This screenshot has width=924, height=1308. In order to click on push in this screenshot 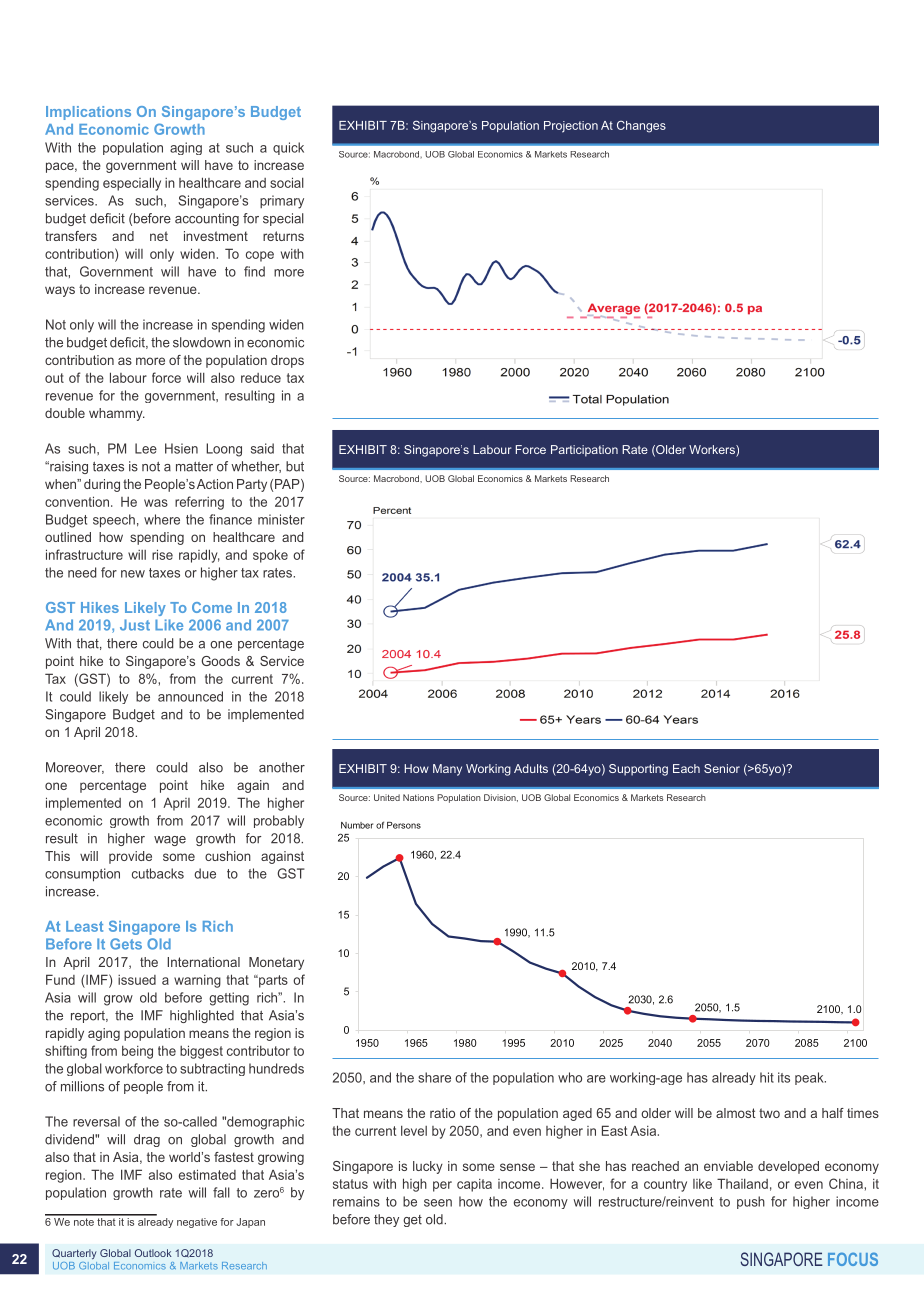, I will do `click(751, 1202)`.
